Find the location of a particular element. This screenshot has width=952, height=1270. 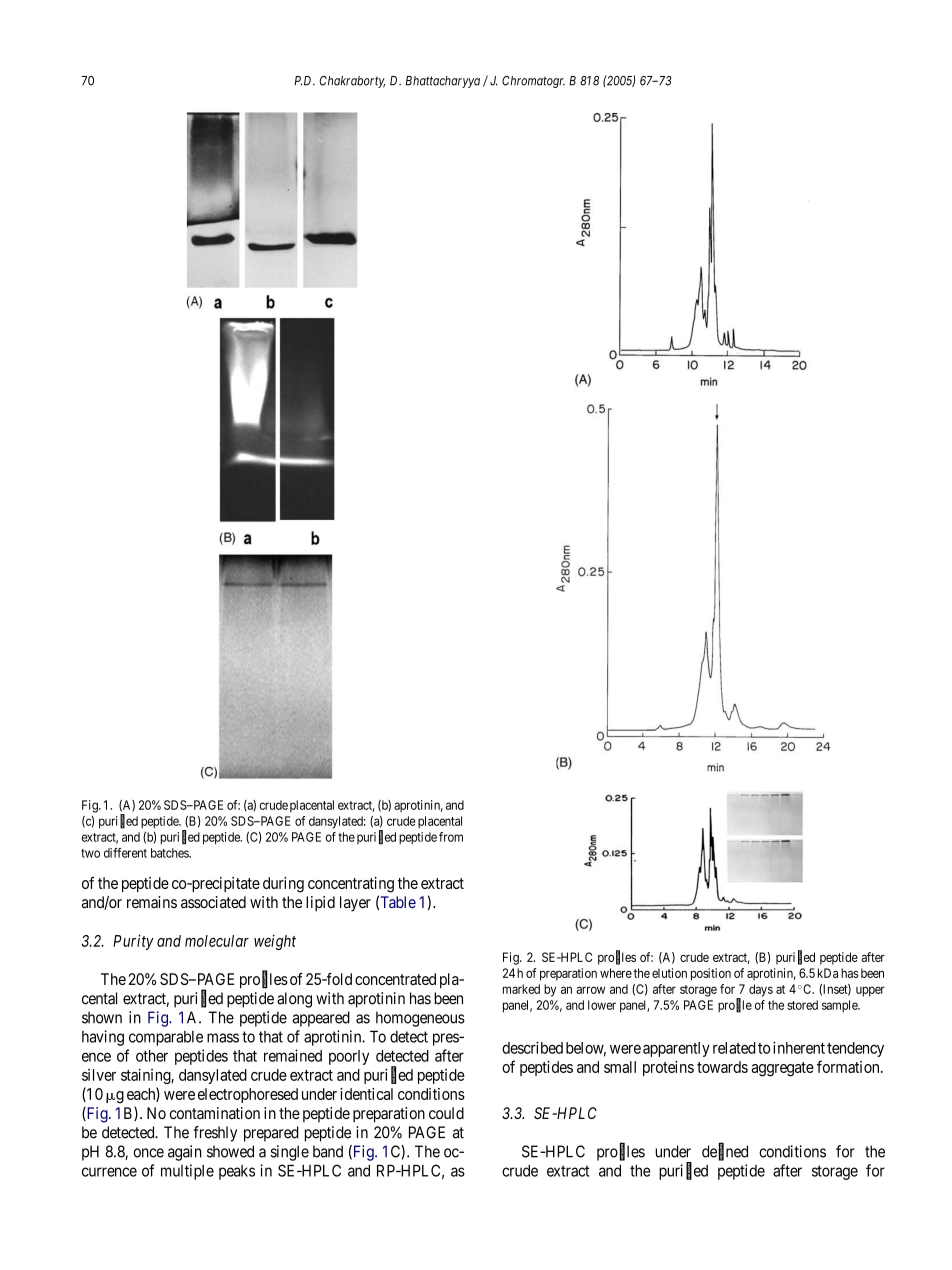

during is located at coordinates (283, 885).
